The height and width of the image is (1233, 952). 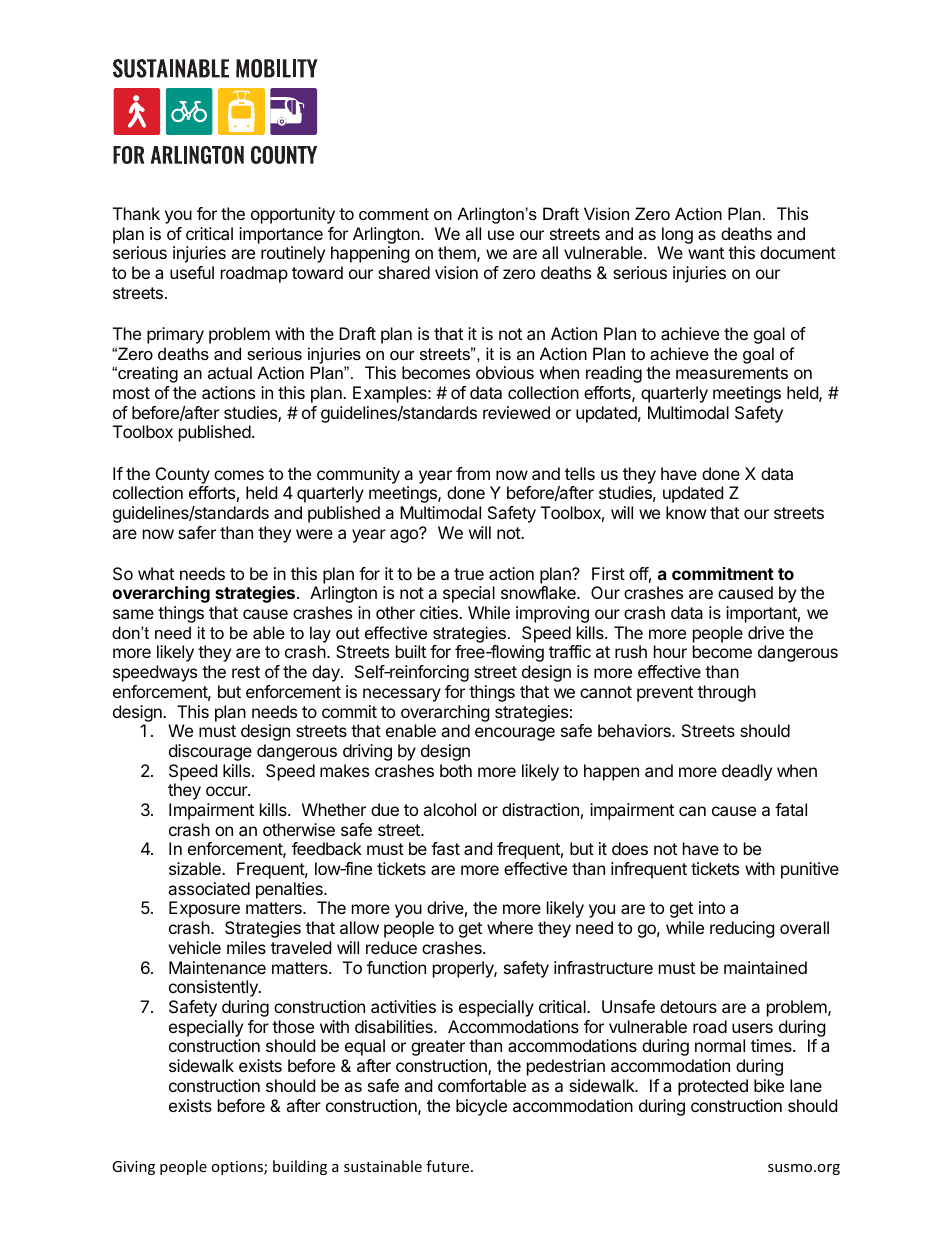 What do you see at coordinates (713, 1087) in the image?
I see `protected` at bounding box center [713, 1087].
